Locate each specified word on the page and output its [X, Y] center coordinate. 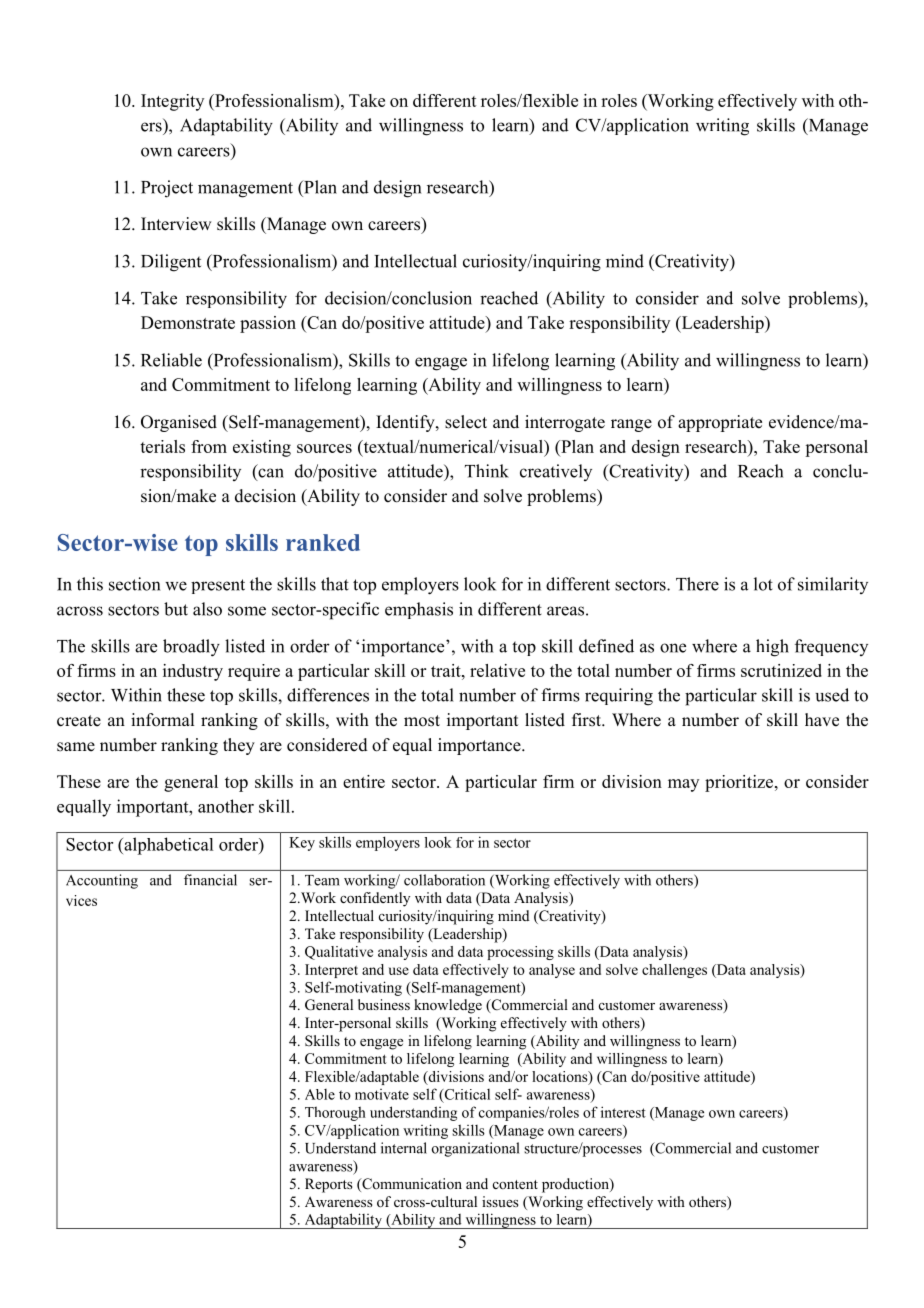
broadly [191, 648]
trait [447, 670]
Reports [329, 1185]
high [772, 648]
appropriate [720, 423]
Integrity [172, 102]
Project [167, 189]
